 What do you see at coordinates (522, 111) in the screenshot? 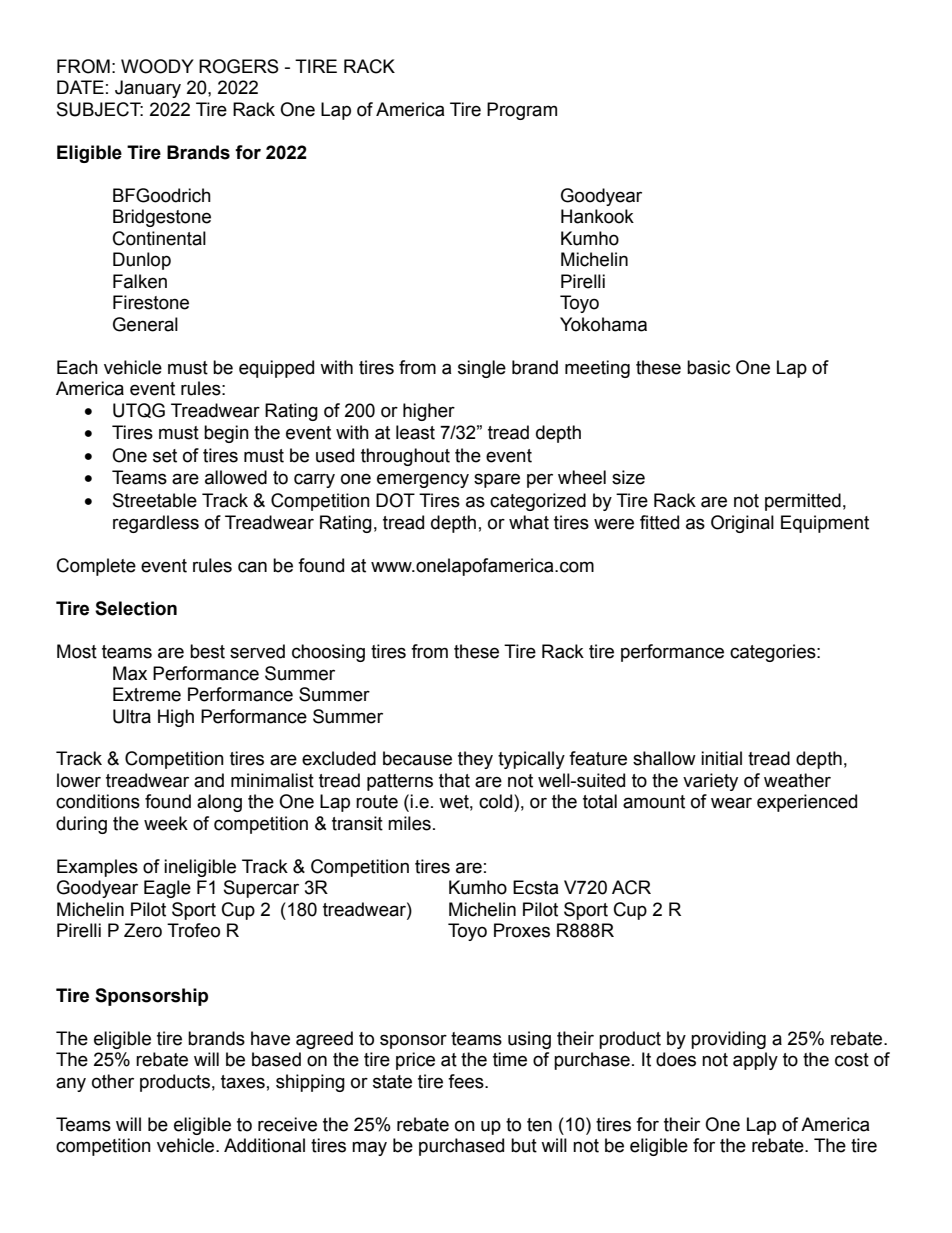
I see `Program` at bounding box center [522, 111].
